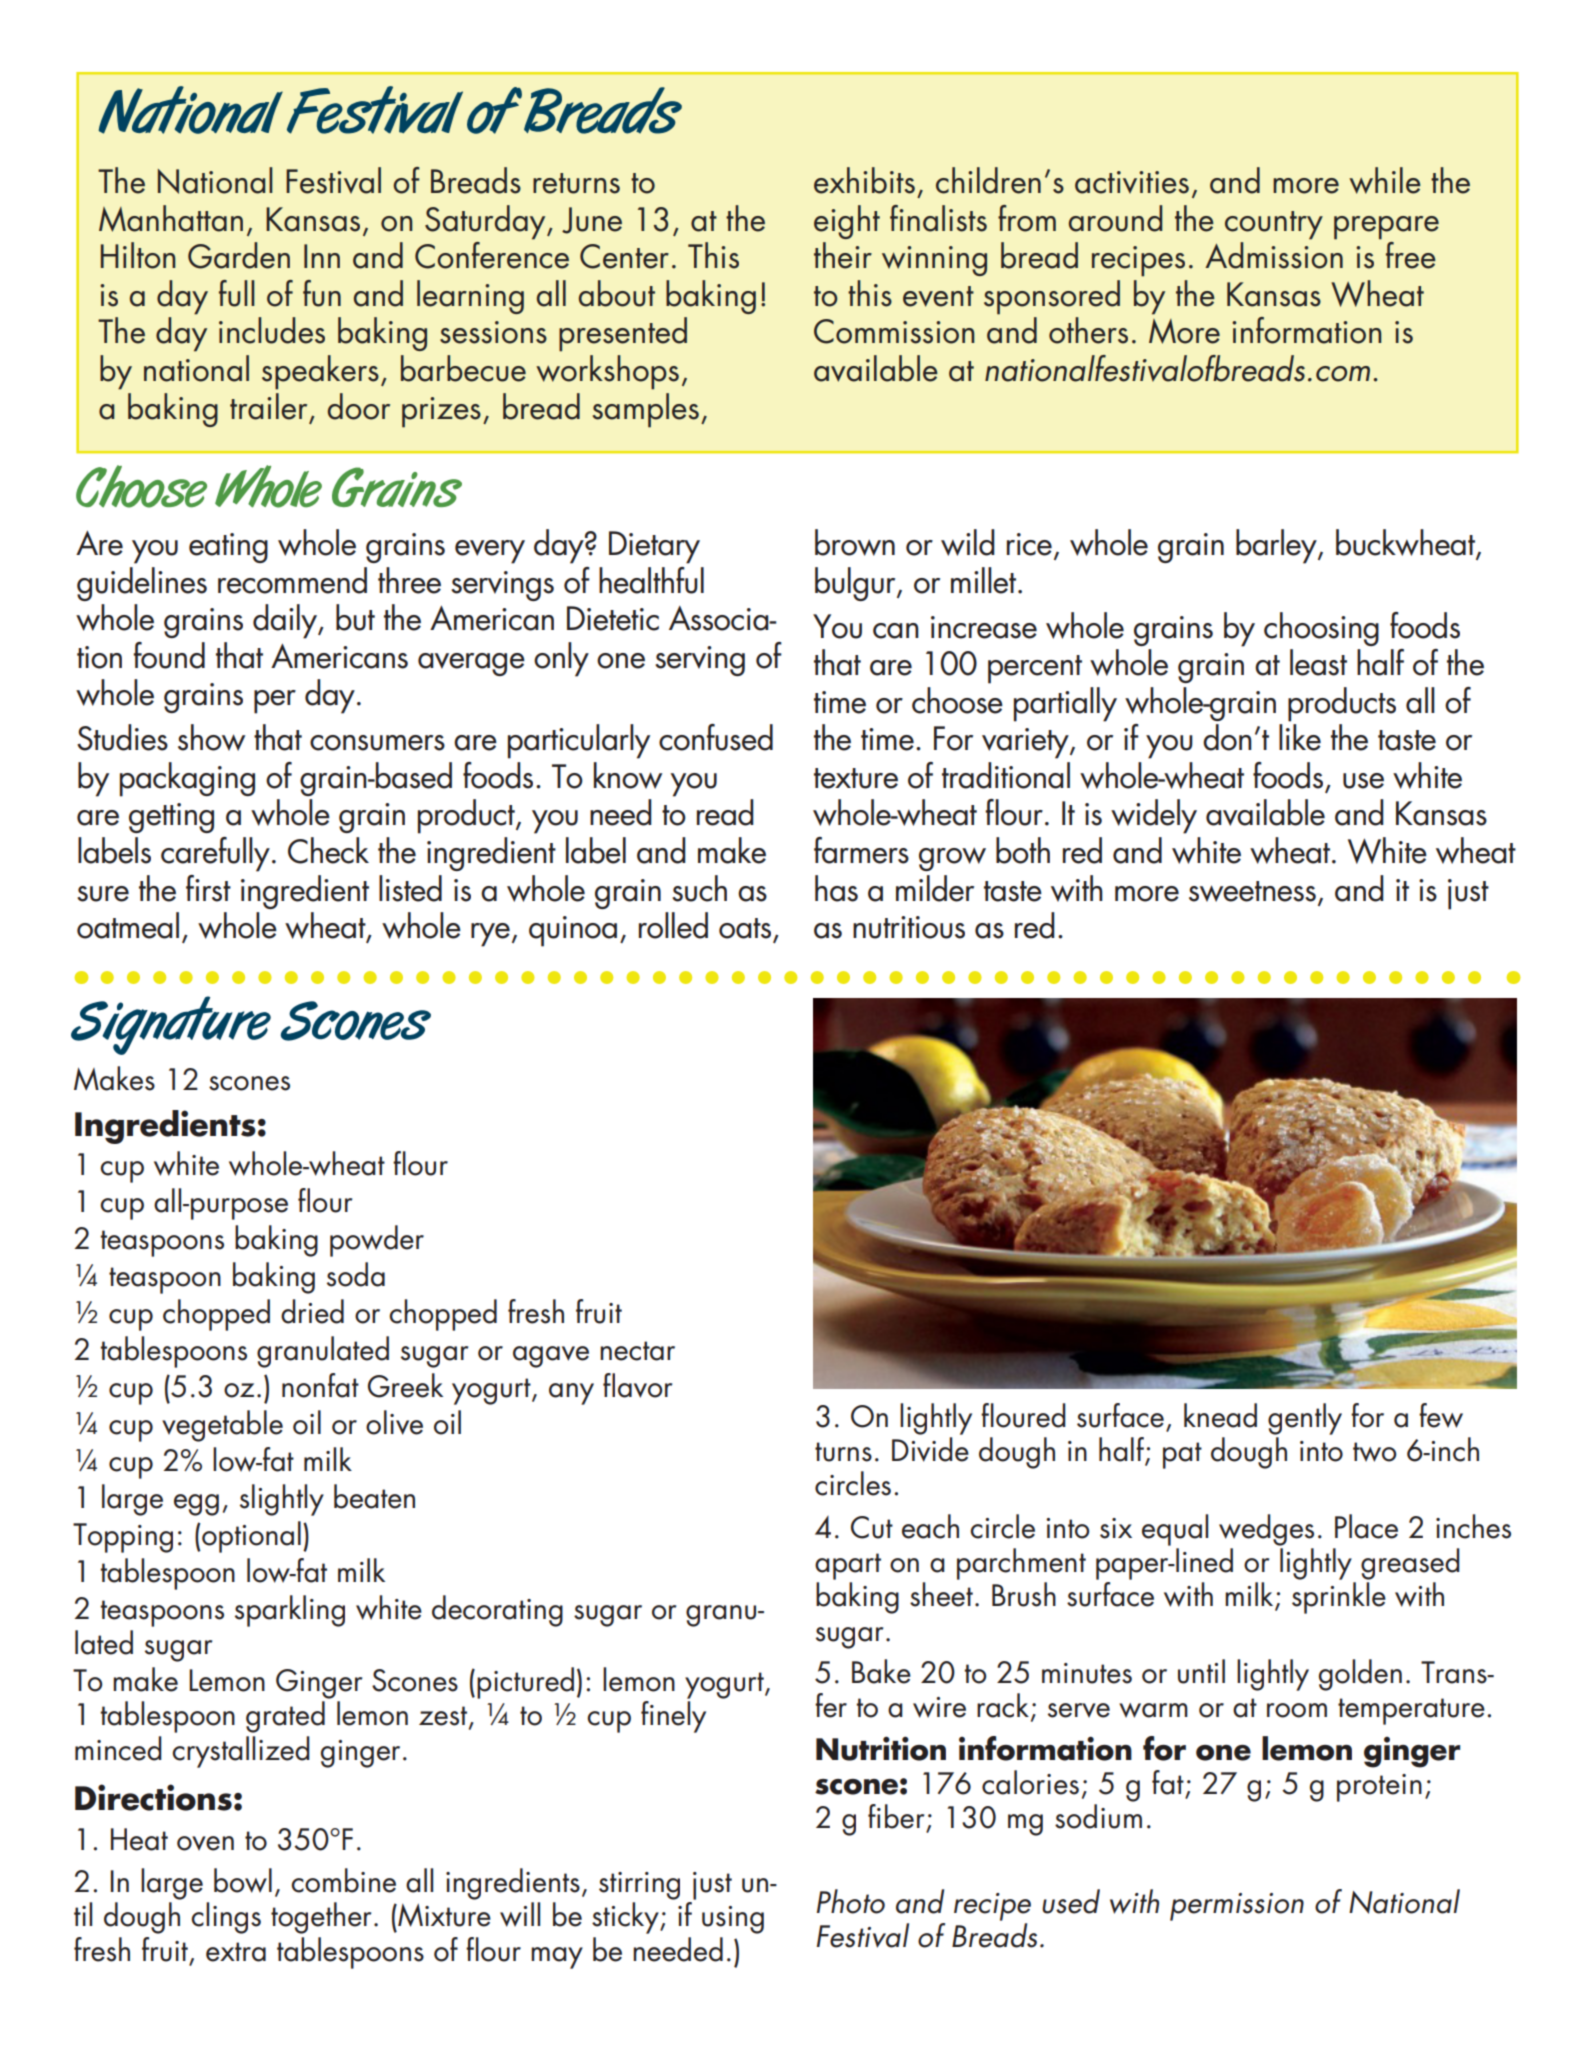  Describe the element at coordinates (1252, 891) in the screenshot. I see `sweetness` at that location.
